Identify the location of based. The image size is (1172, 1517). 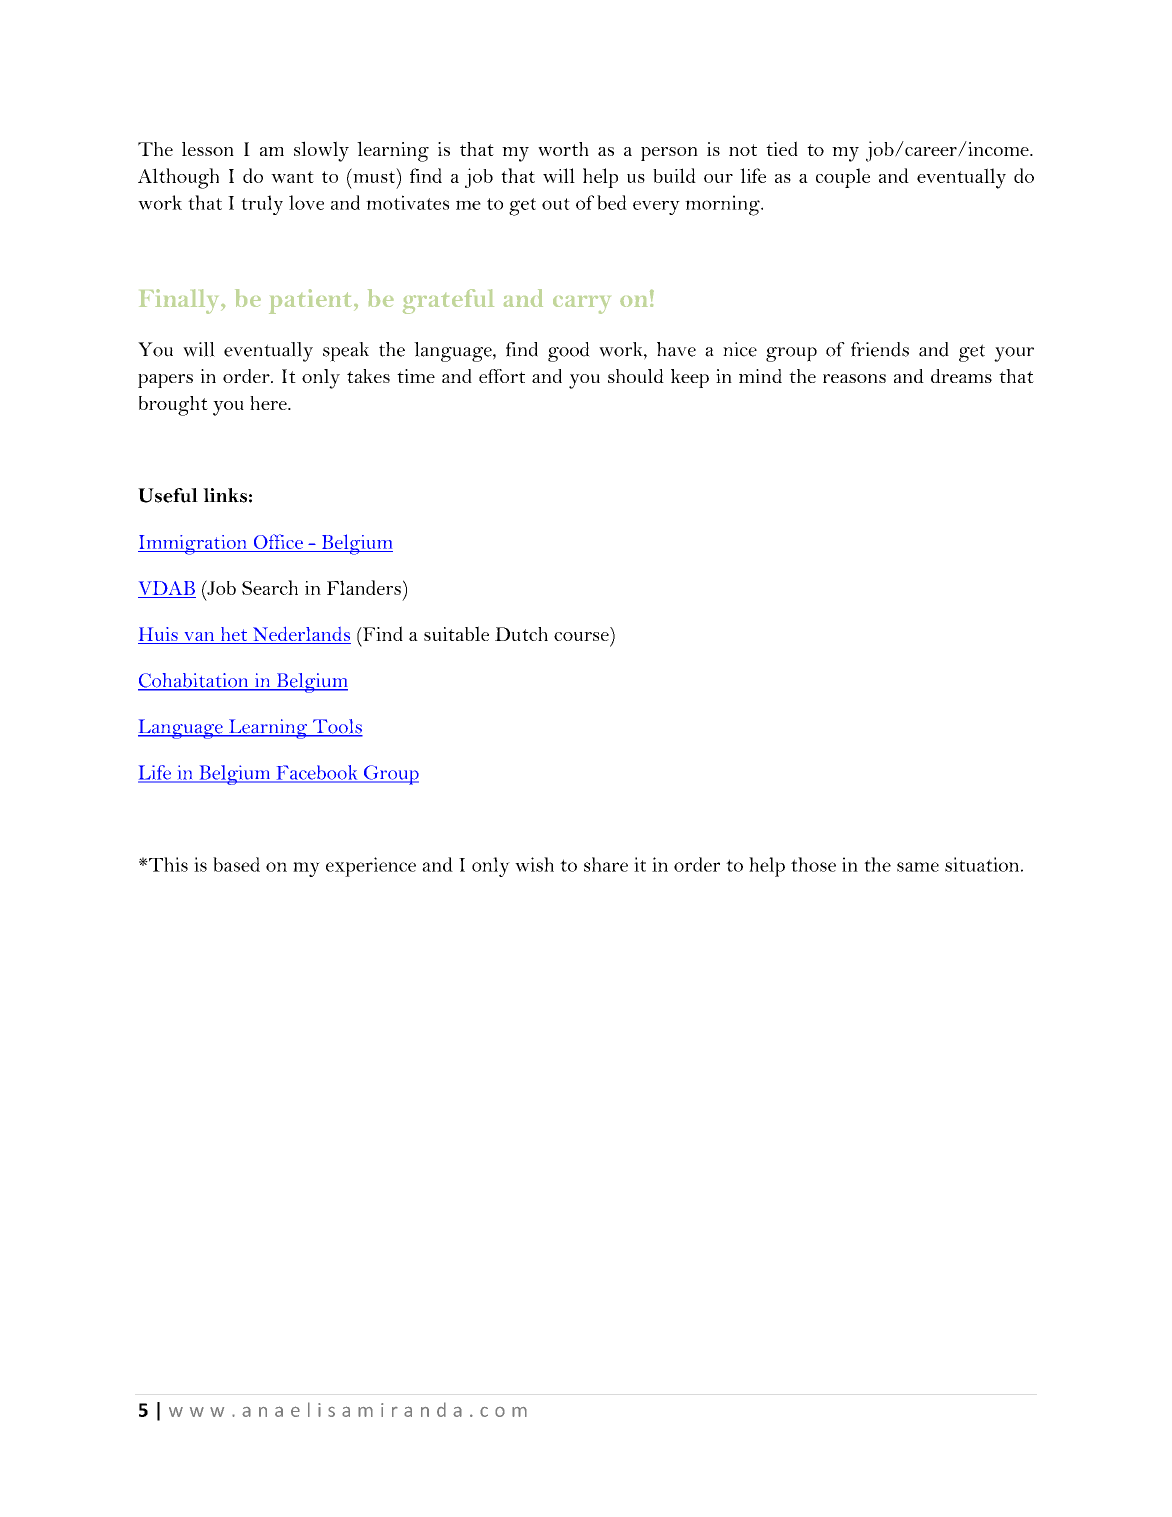
(236, 864).
